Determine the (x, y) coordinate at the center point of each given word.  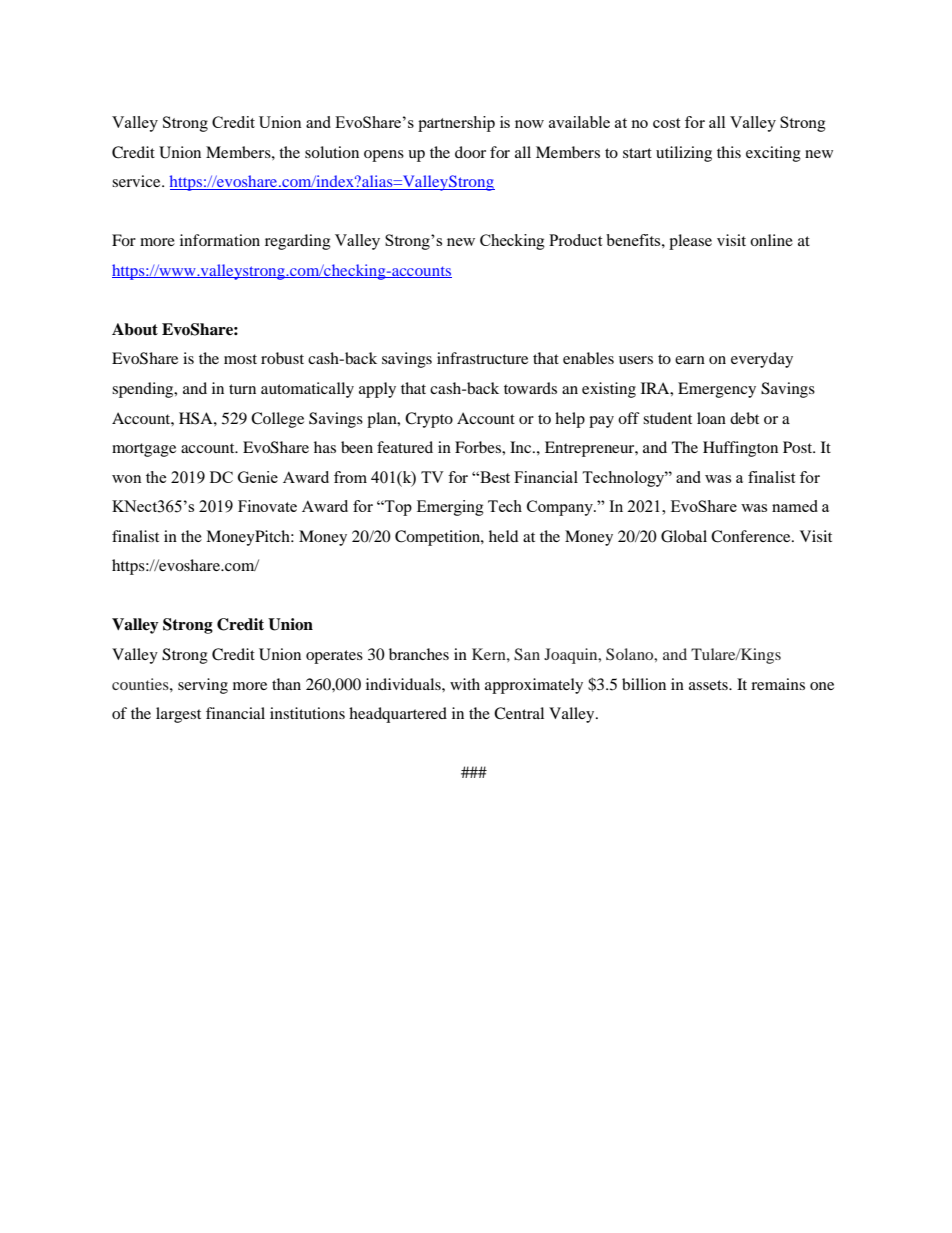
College (277, 420)
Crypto (429, 420)
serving (203, 686)
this (729, 152)
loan (711, 418)
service (137, 181)
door (470, 152)
